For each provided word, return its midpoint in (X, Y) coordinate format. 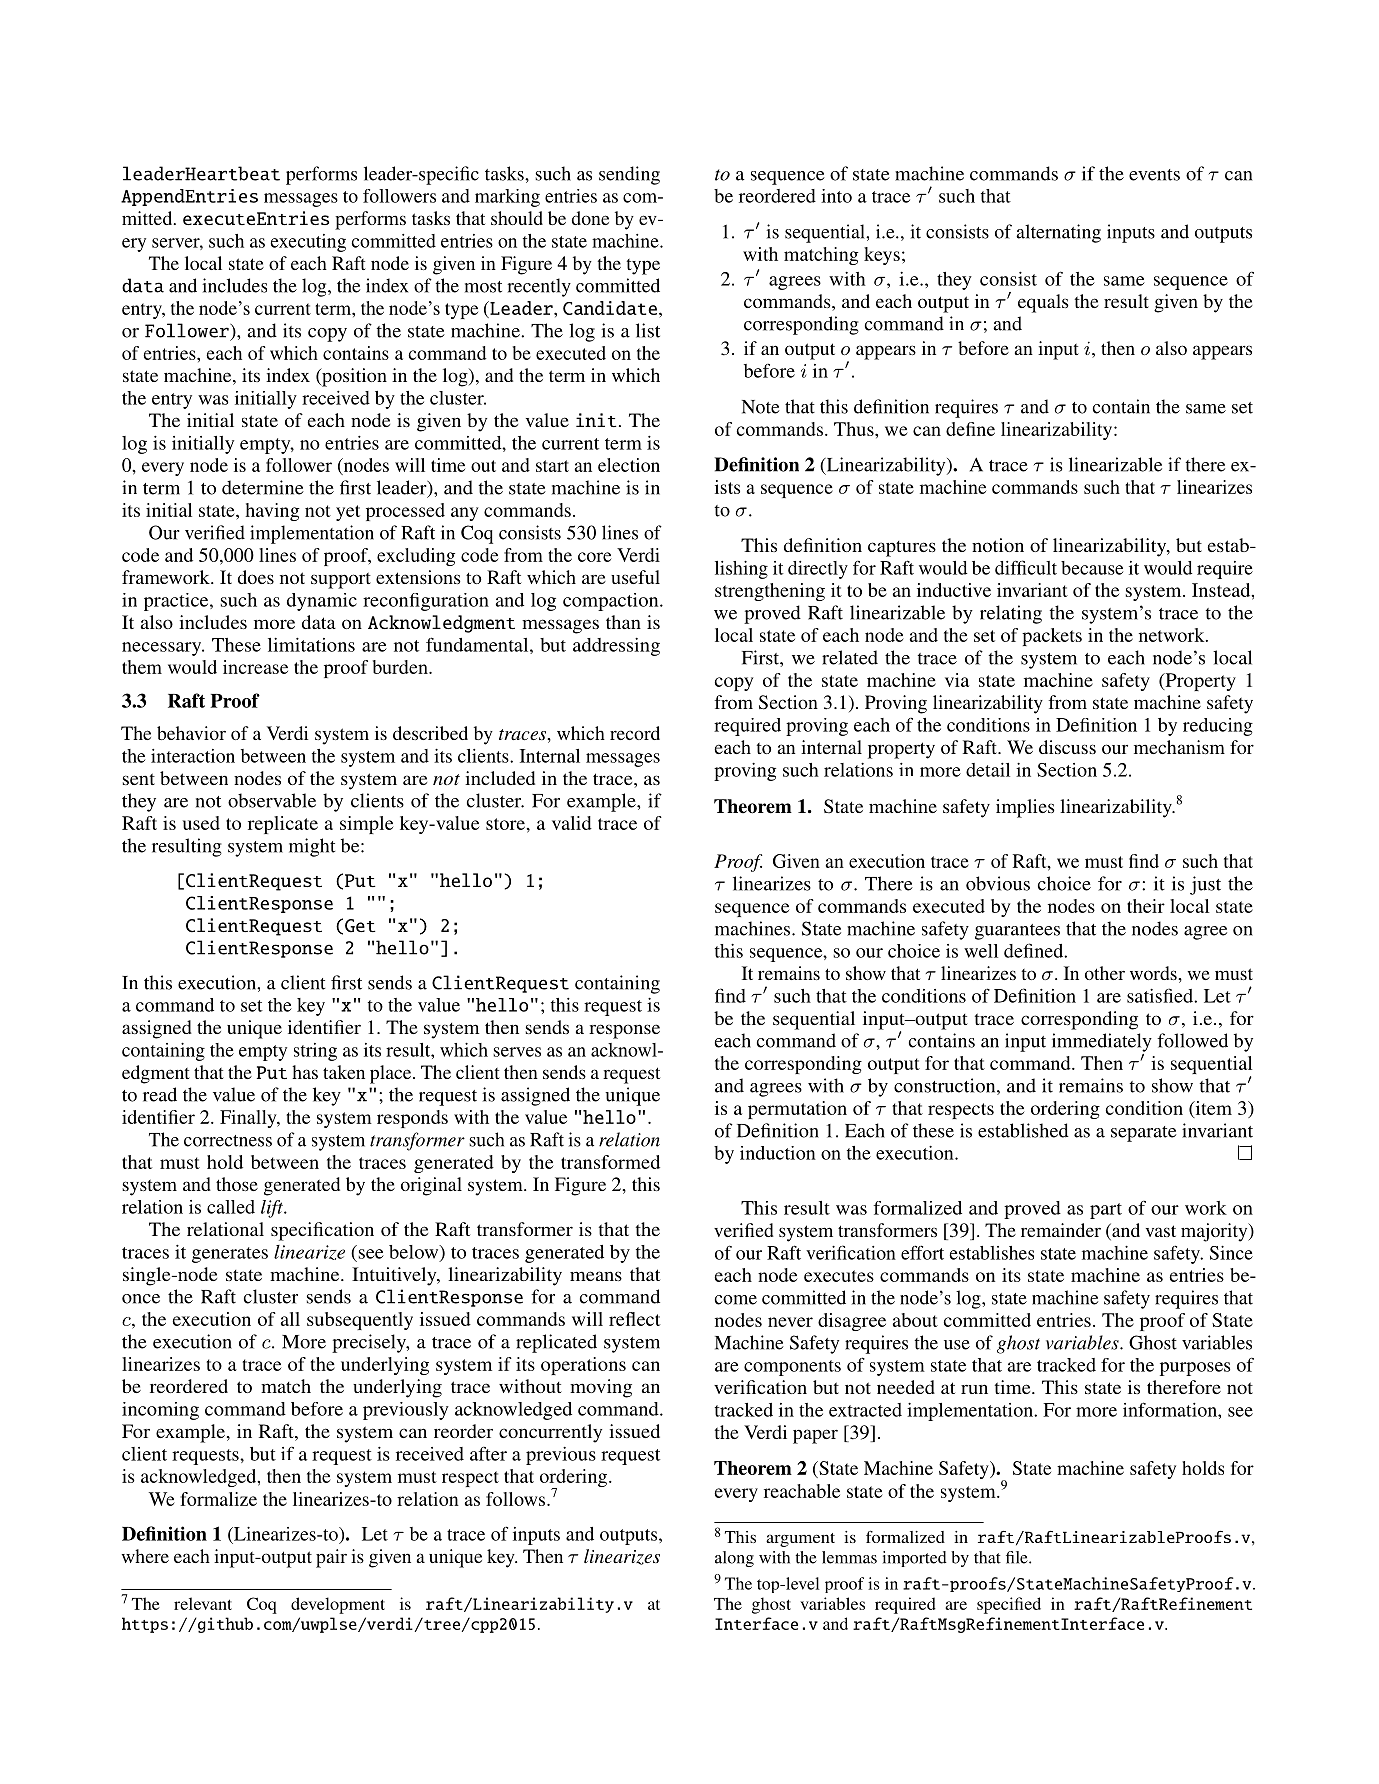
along (734, 1559)
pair (331, 1558)
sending (629, 175)
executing (308, 243)
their (1146, 906)
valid (572, 823)
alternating (1058, 233)
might (312, 847)
